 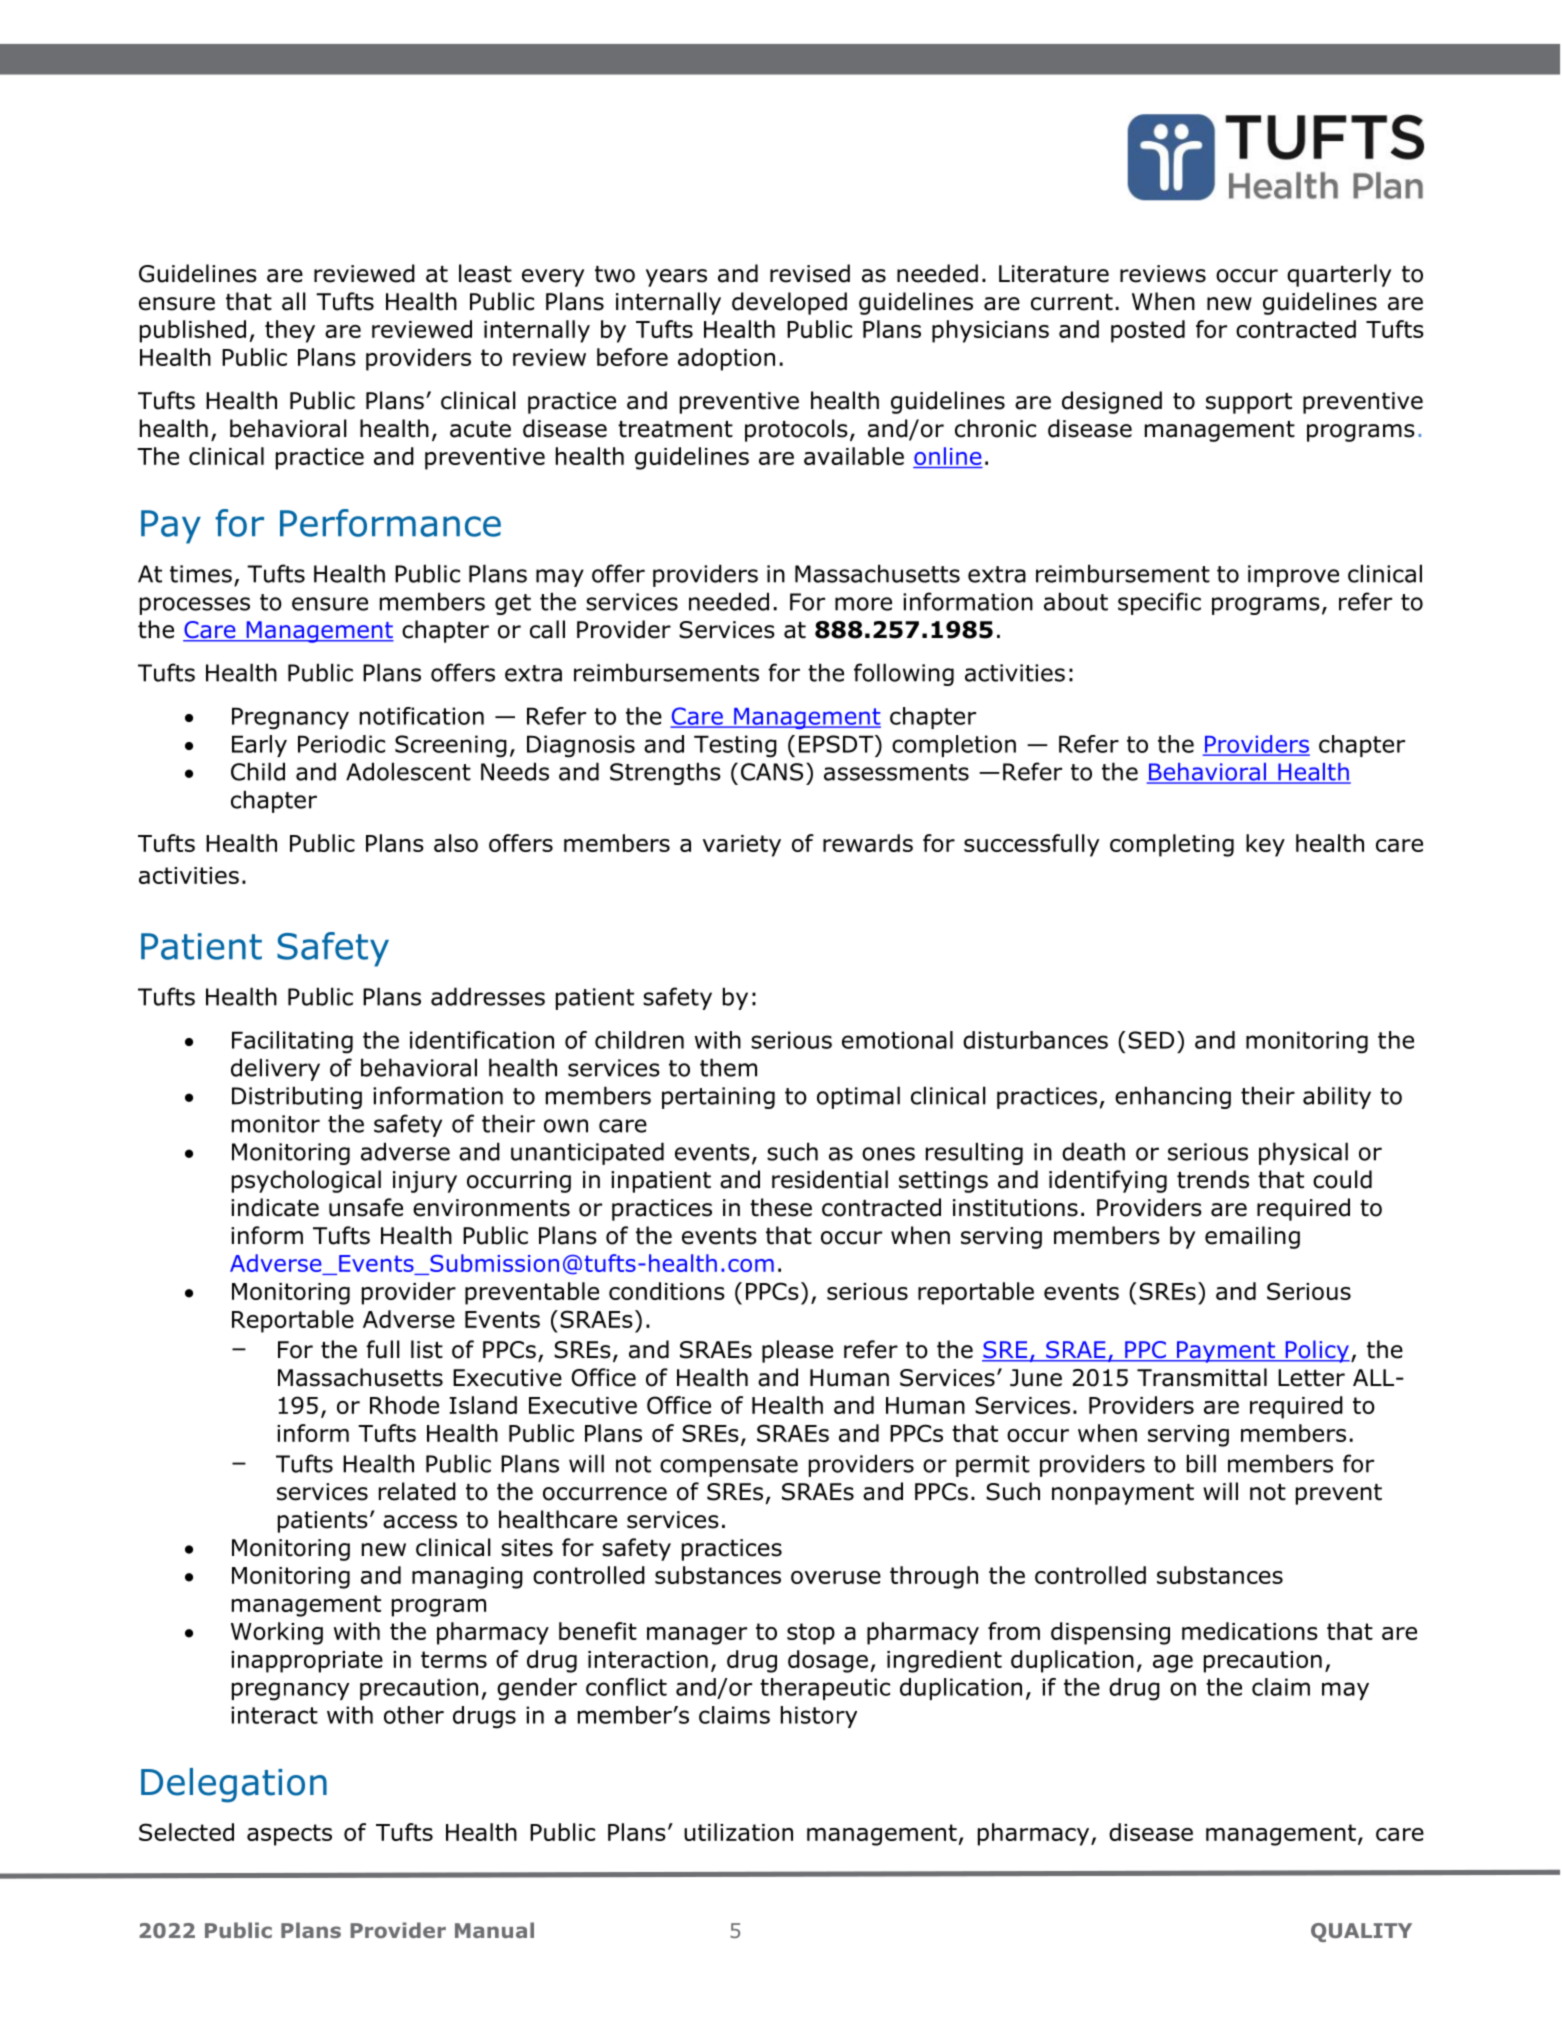 What do you see at coordinates (289, 1835) in the screenshot?
I see `aspects` at bounding box center [289, 1835].
